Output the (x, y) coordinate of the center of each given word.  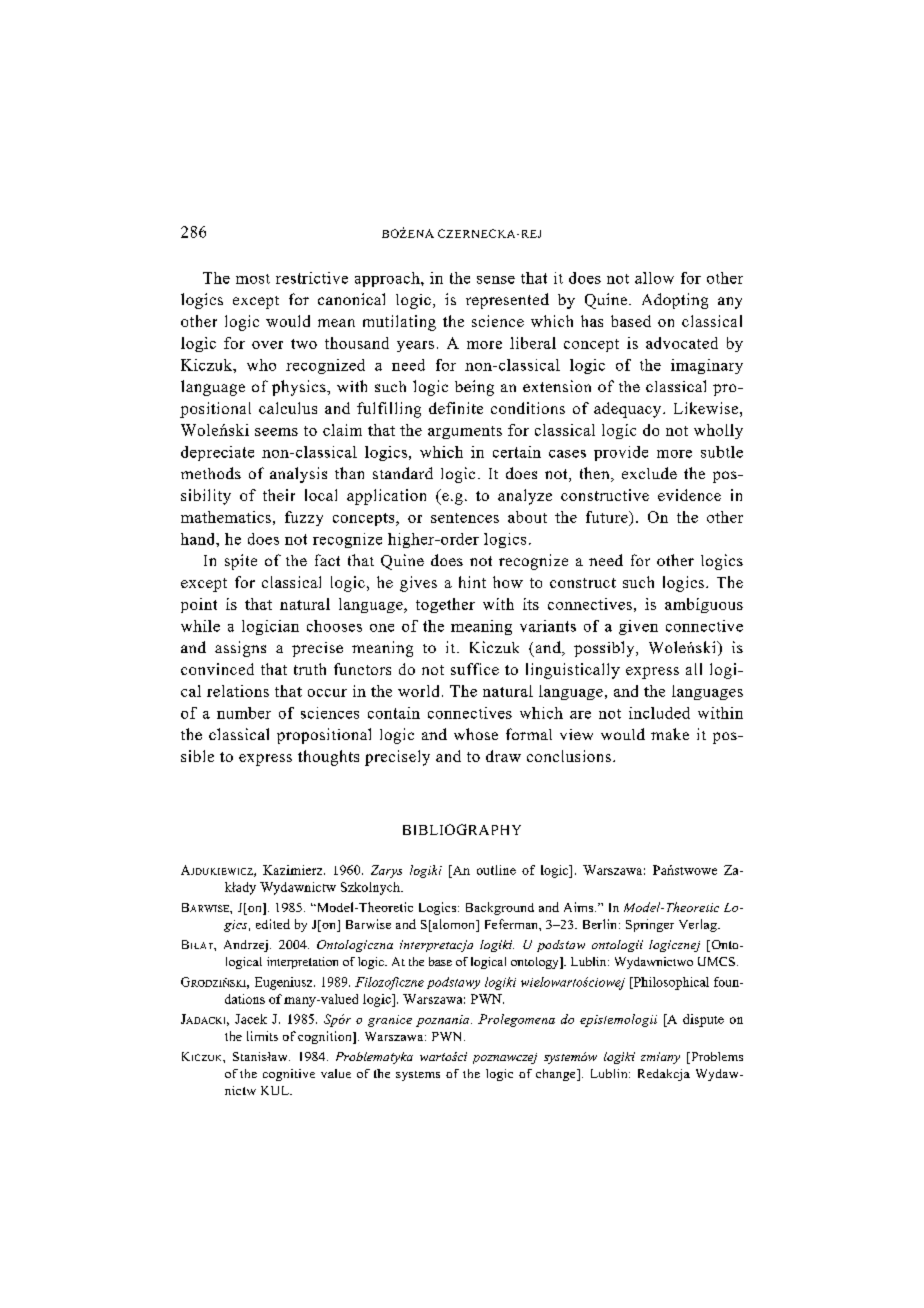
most (253, 279)
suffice (475, 669)
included (659, 713)
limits (262, 1036)
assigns (240, 649)
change (557, 1075)
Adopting (675, 301)
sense (496, 280)
